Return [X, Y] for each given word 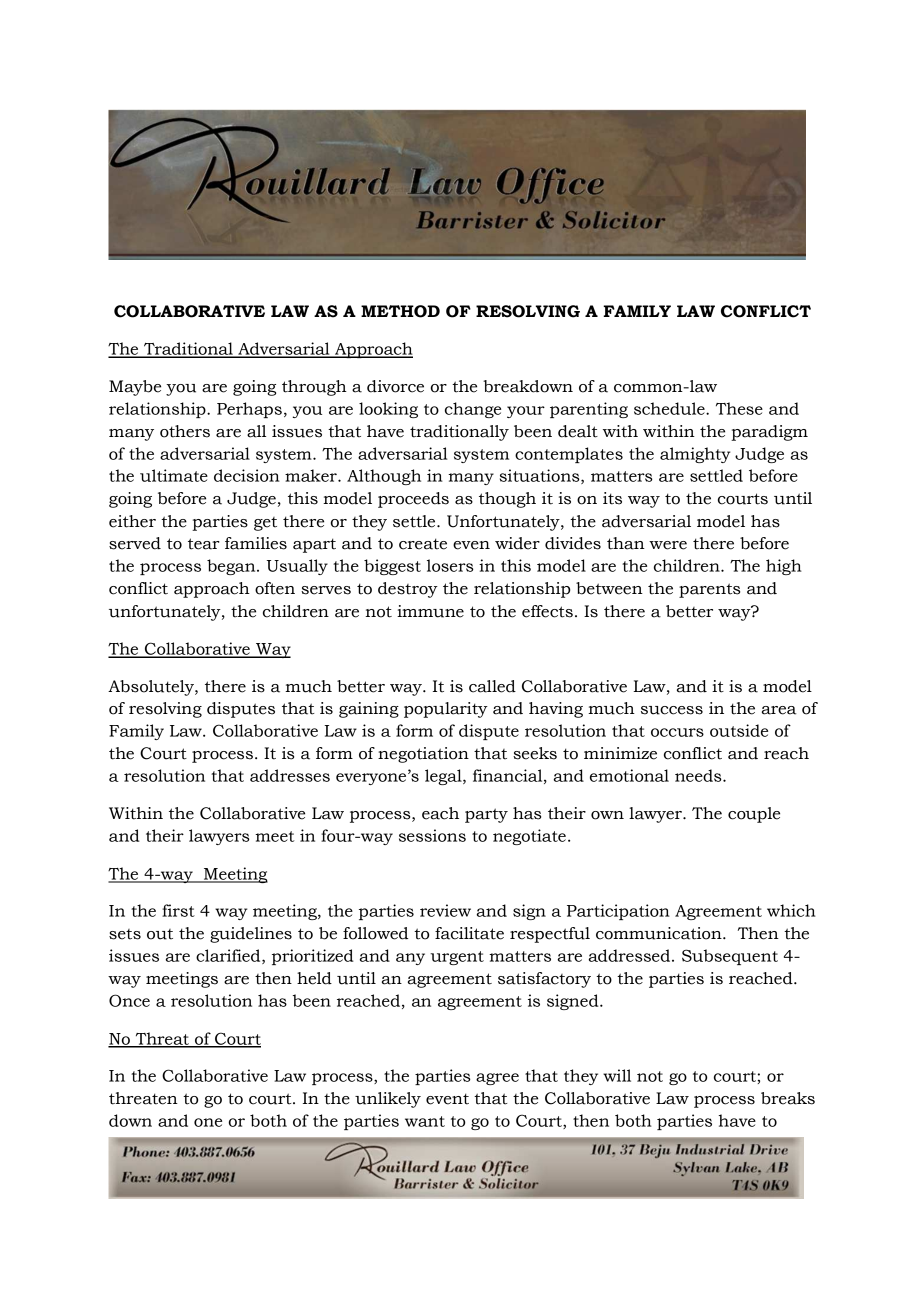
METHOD [400, 311]
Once [129, 1000]
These [739, 408]
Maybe [135, 388]
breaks [788, 1098]
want [425, 1121]
